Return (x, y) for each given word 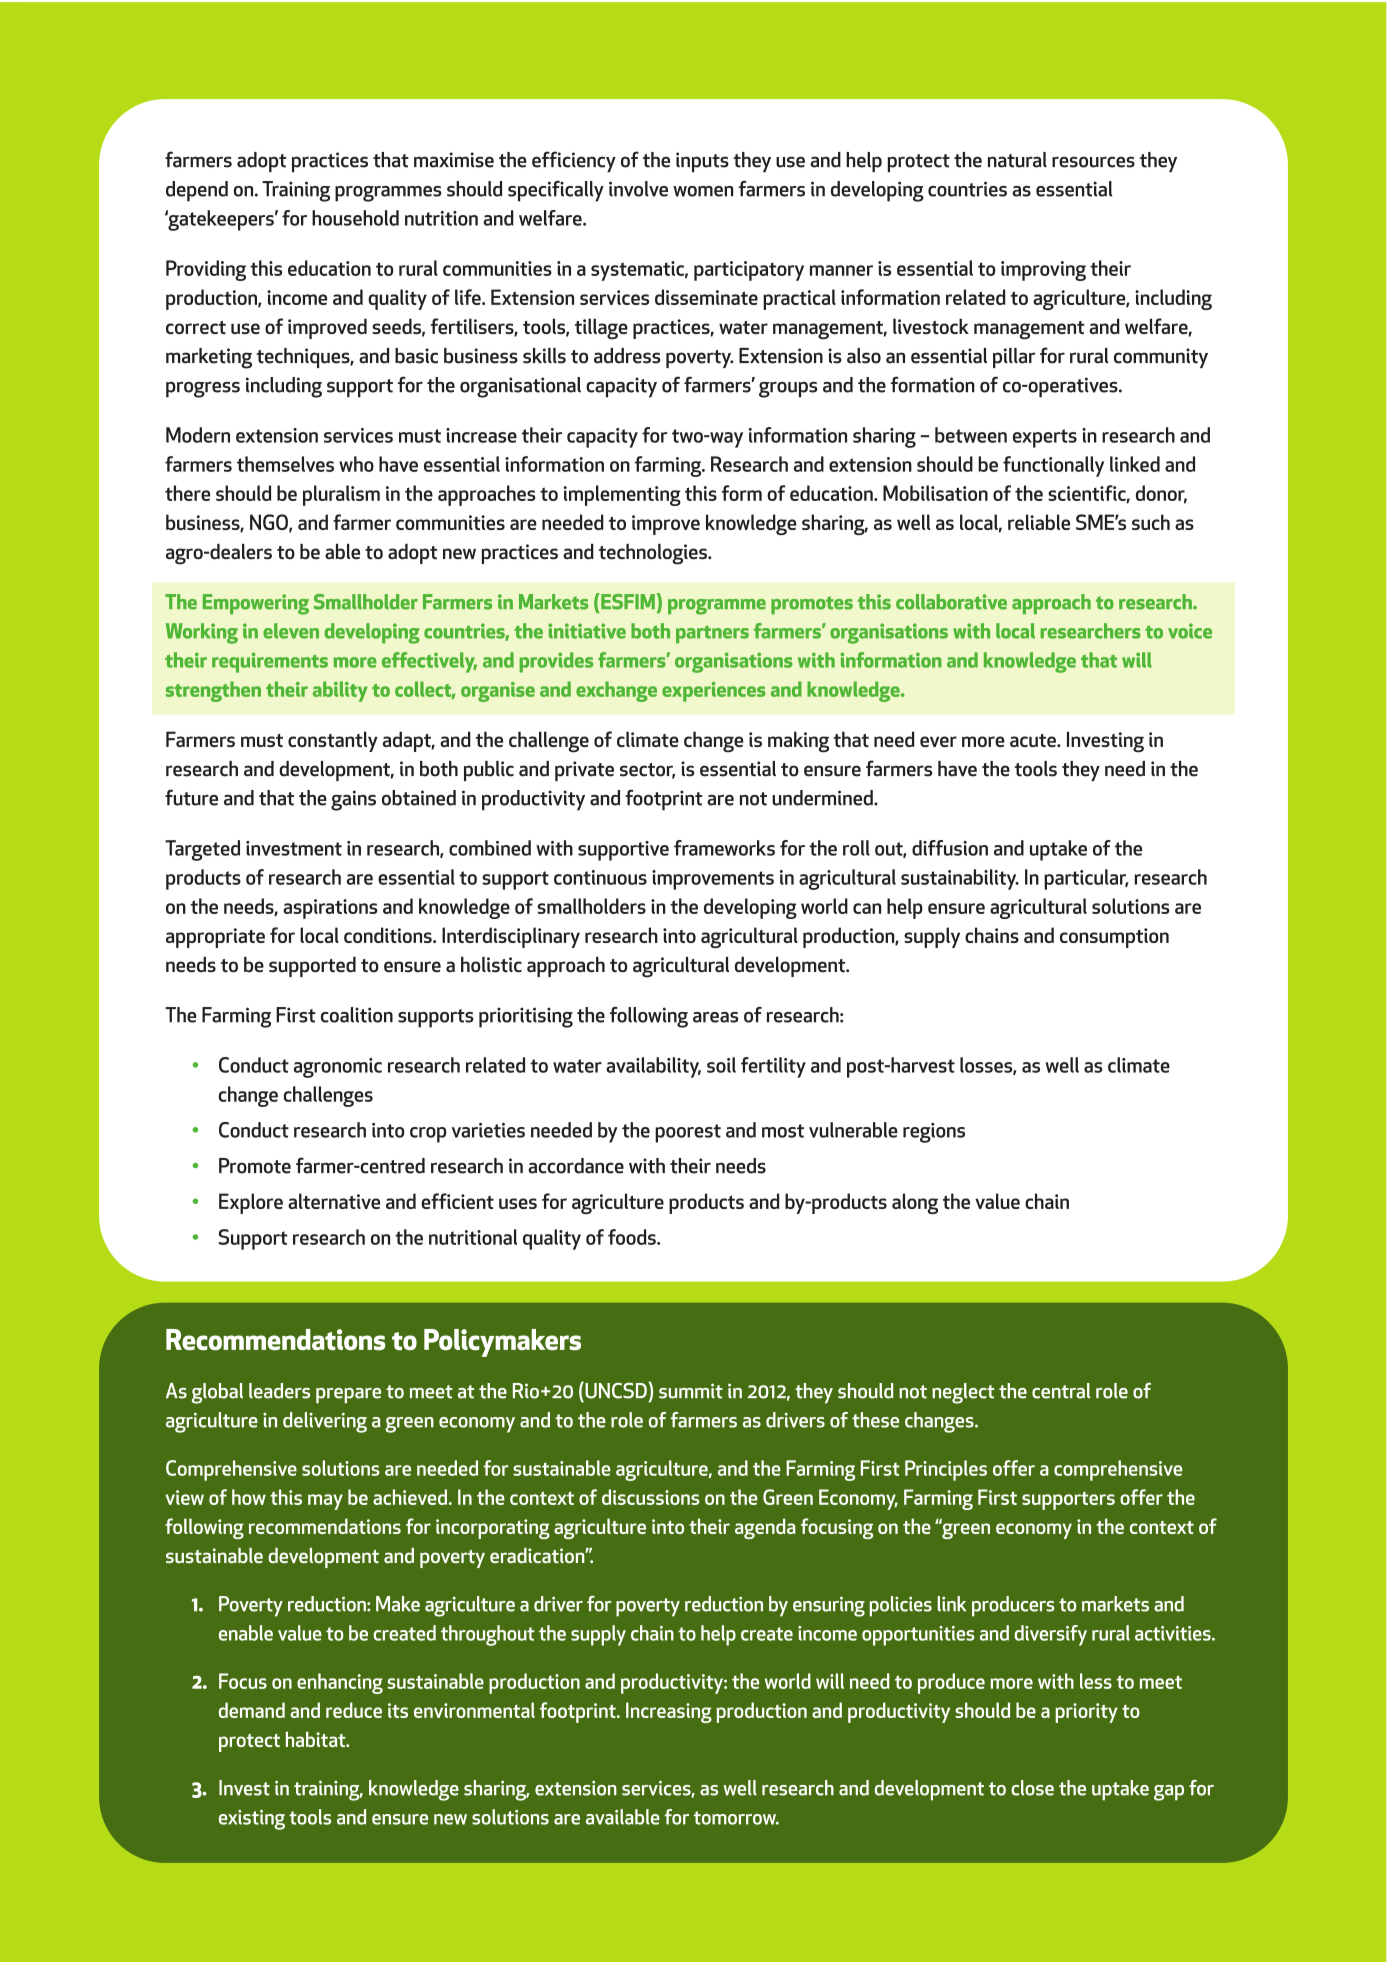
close (1032, 1788)
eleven (291, 631)
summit (691, 1391)
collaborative (951, 602)
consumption (1114, 938)
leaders (279, 1391)
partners (712, 635)
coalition (357, 1015)
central (1061, 1391)
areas (715, 1017)
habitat (317, 1739)
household (355, 218)
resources (1093, 162)
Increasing (669, 1712)
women (703, 191)
